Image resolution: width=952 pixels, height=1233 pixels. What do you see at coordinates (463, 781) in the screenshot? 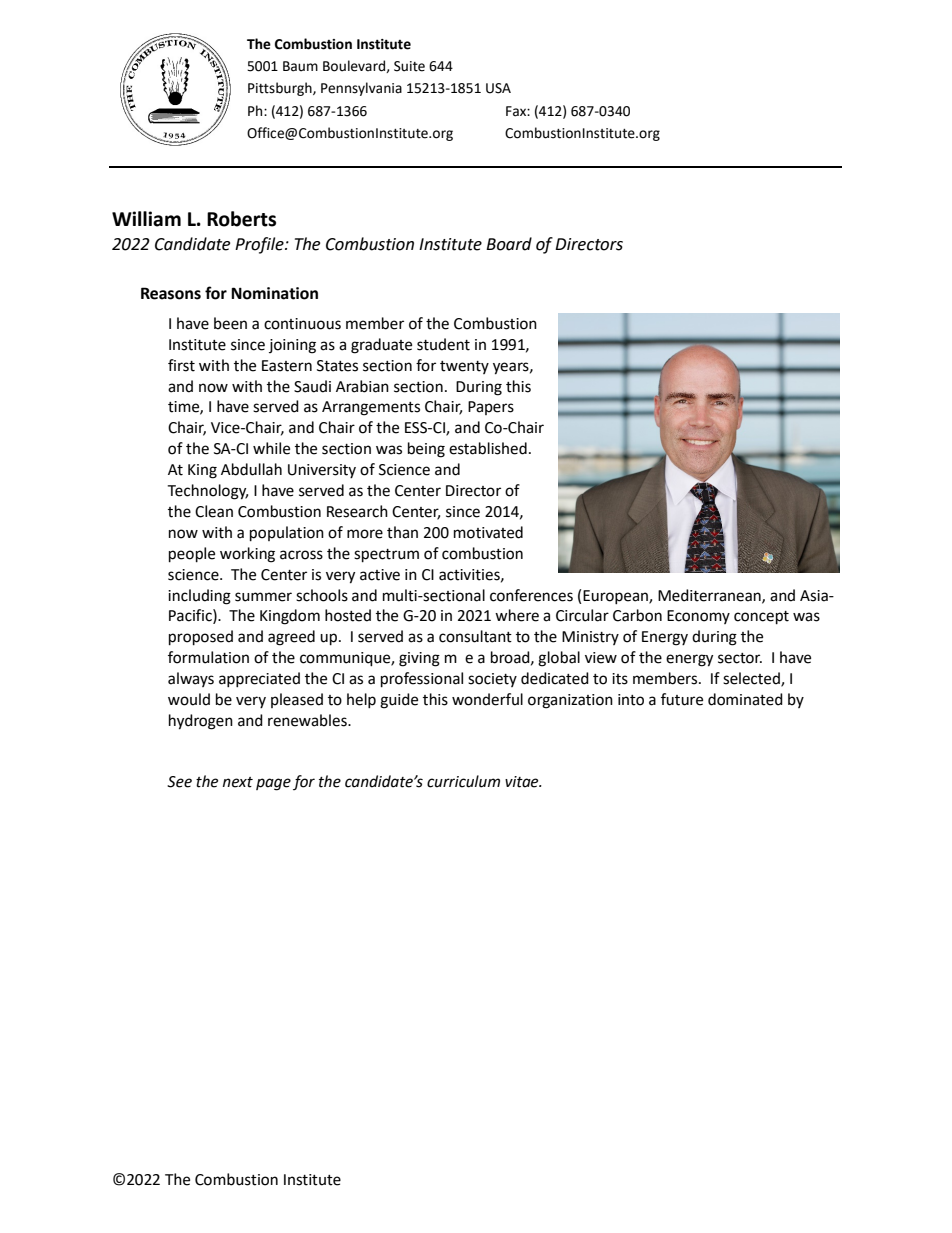
I see `curriculum` at bounding box center [463, 781].
